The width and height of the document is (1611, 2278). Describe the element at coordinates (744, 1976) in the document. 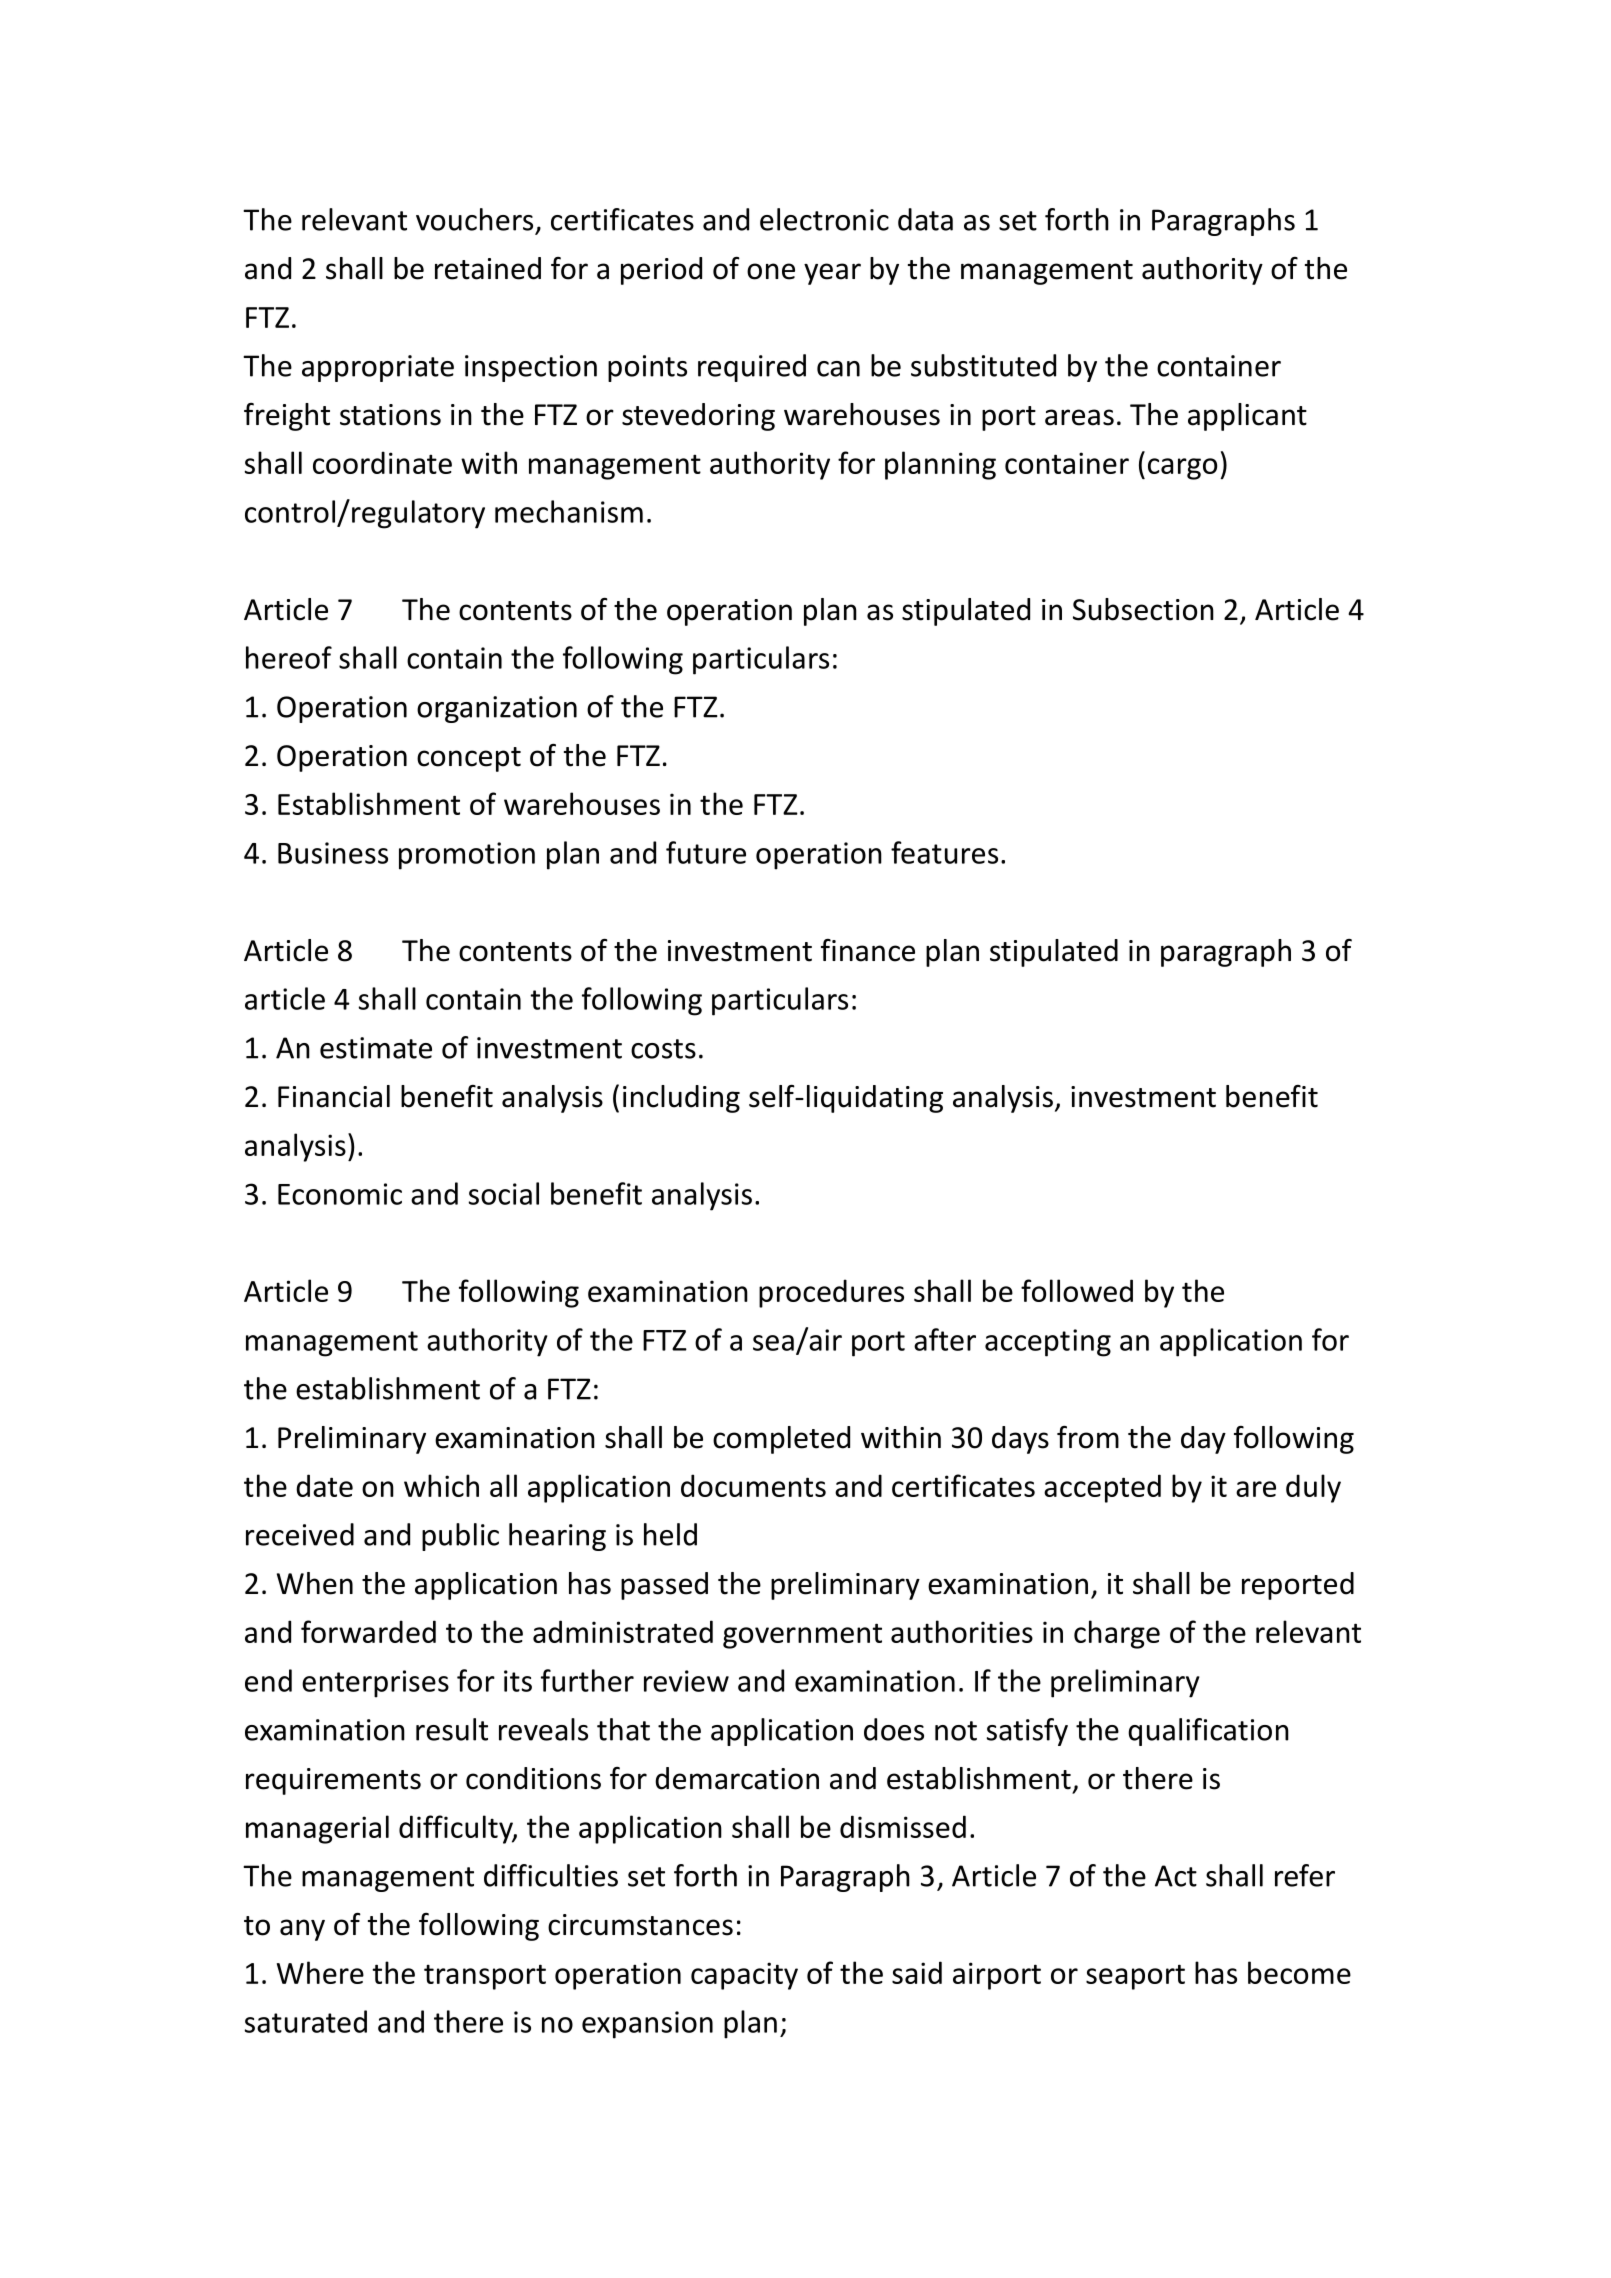

I see `capacity` at that location.
